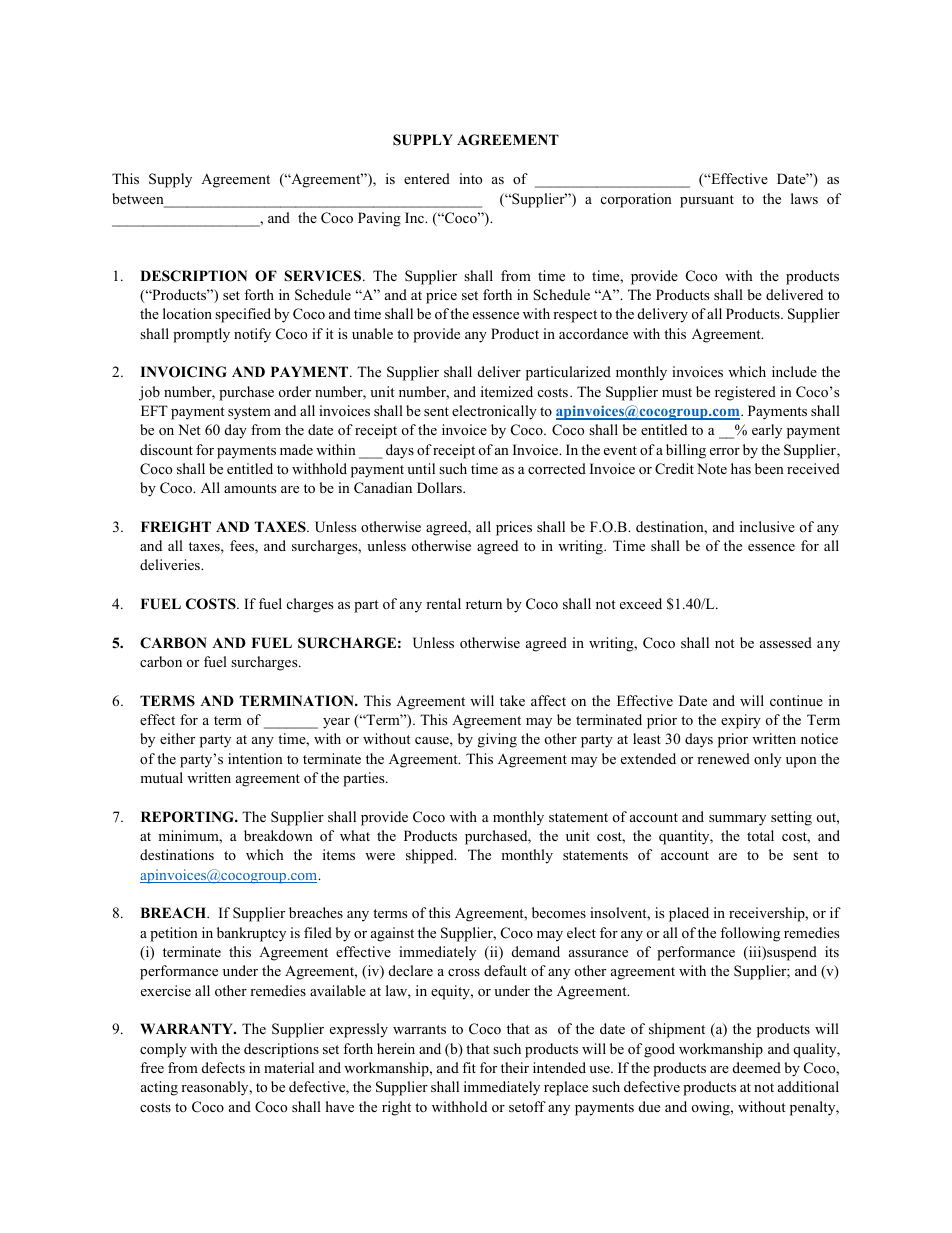 The width and height of the screenshot is (952, 1233). What do you see at coordinates (324, 276) in the screenshot?
I see `SERVICES` at bounding box center [324, 276].
